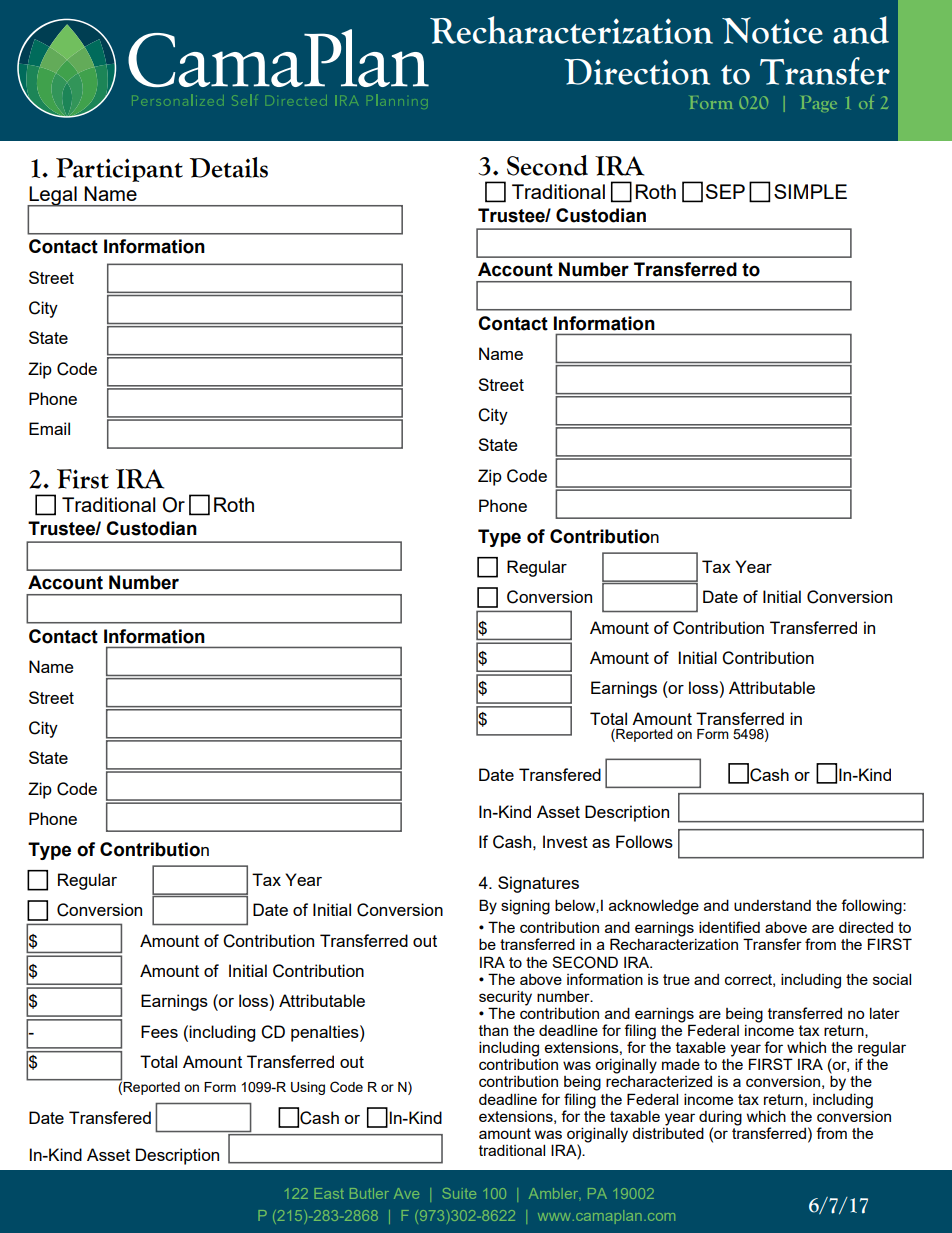  What do you see at coordinates (329, 1193) in the page?
I see `East` at bounding box center [329, 1193].
